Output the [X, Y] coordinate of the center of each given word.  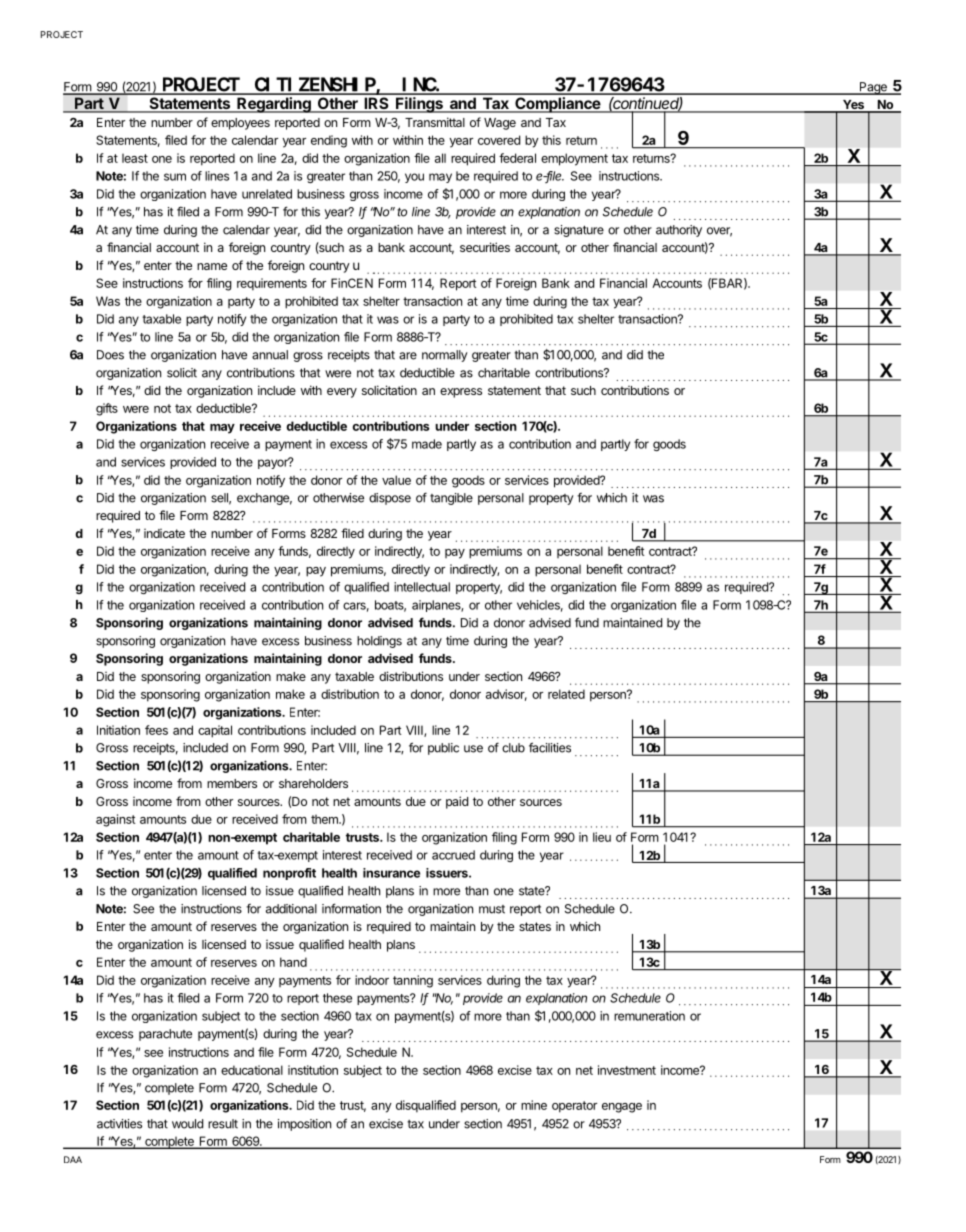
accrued [453, 855]
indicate [164, 533]
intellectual [422, 587]
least [135, 158]
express [461, 393]
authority [679, 231]
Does [110, 355]
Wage [500, 124]
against [115, 820]
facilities [550, 747]
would [187, 1124]
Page [873, 88]
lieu [602, 837]
